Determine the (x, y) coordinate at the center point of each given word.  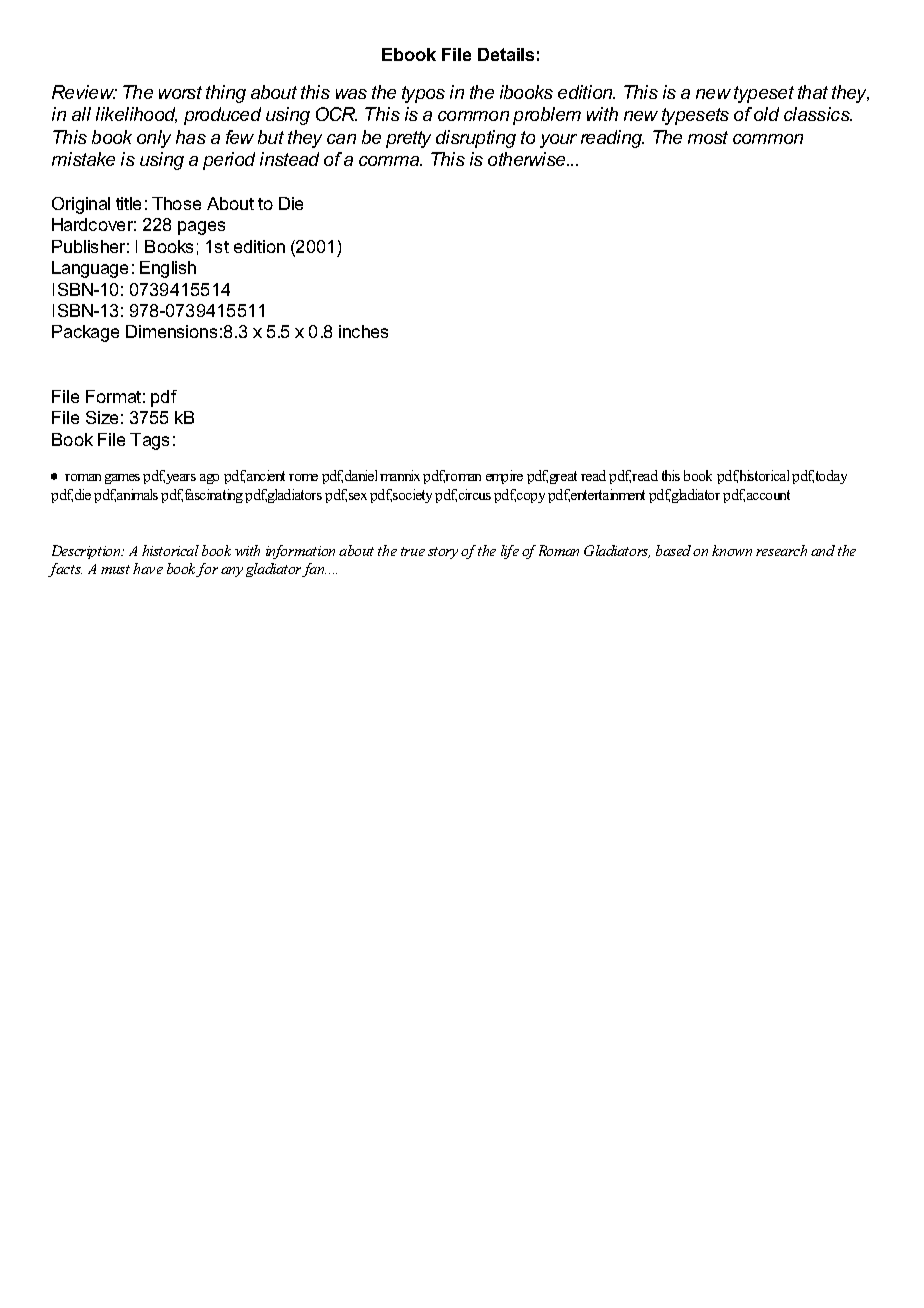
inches (363, 331)
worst (180, 92)
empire (504, 477)
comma (390, 161)
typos (423, 94)
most (708, 137)
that (813, 92)
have (148, 568)
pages (201, 228)
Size (102, 417)
